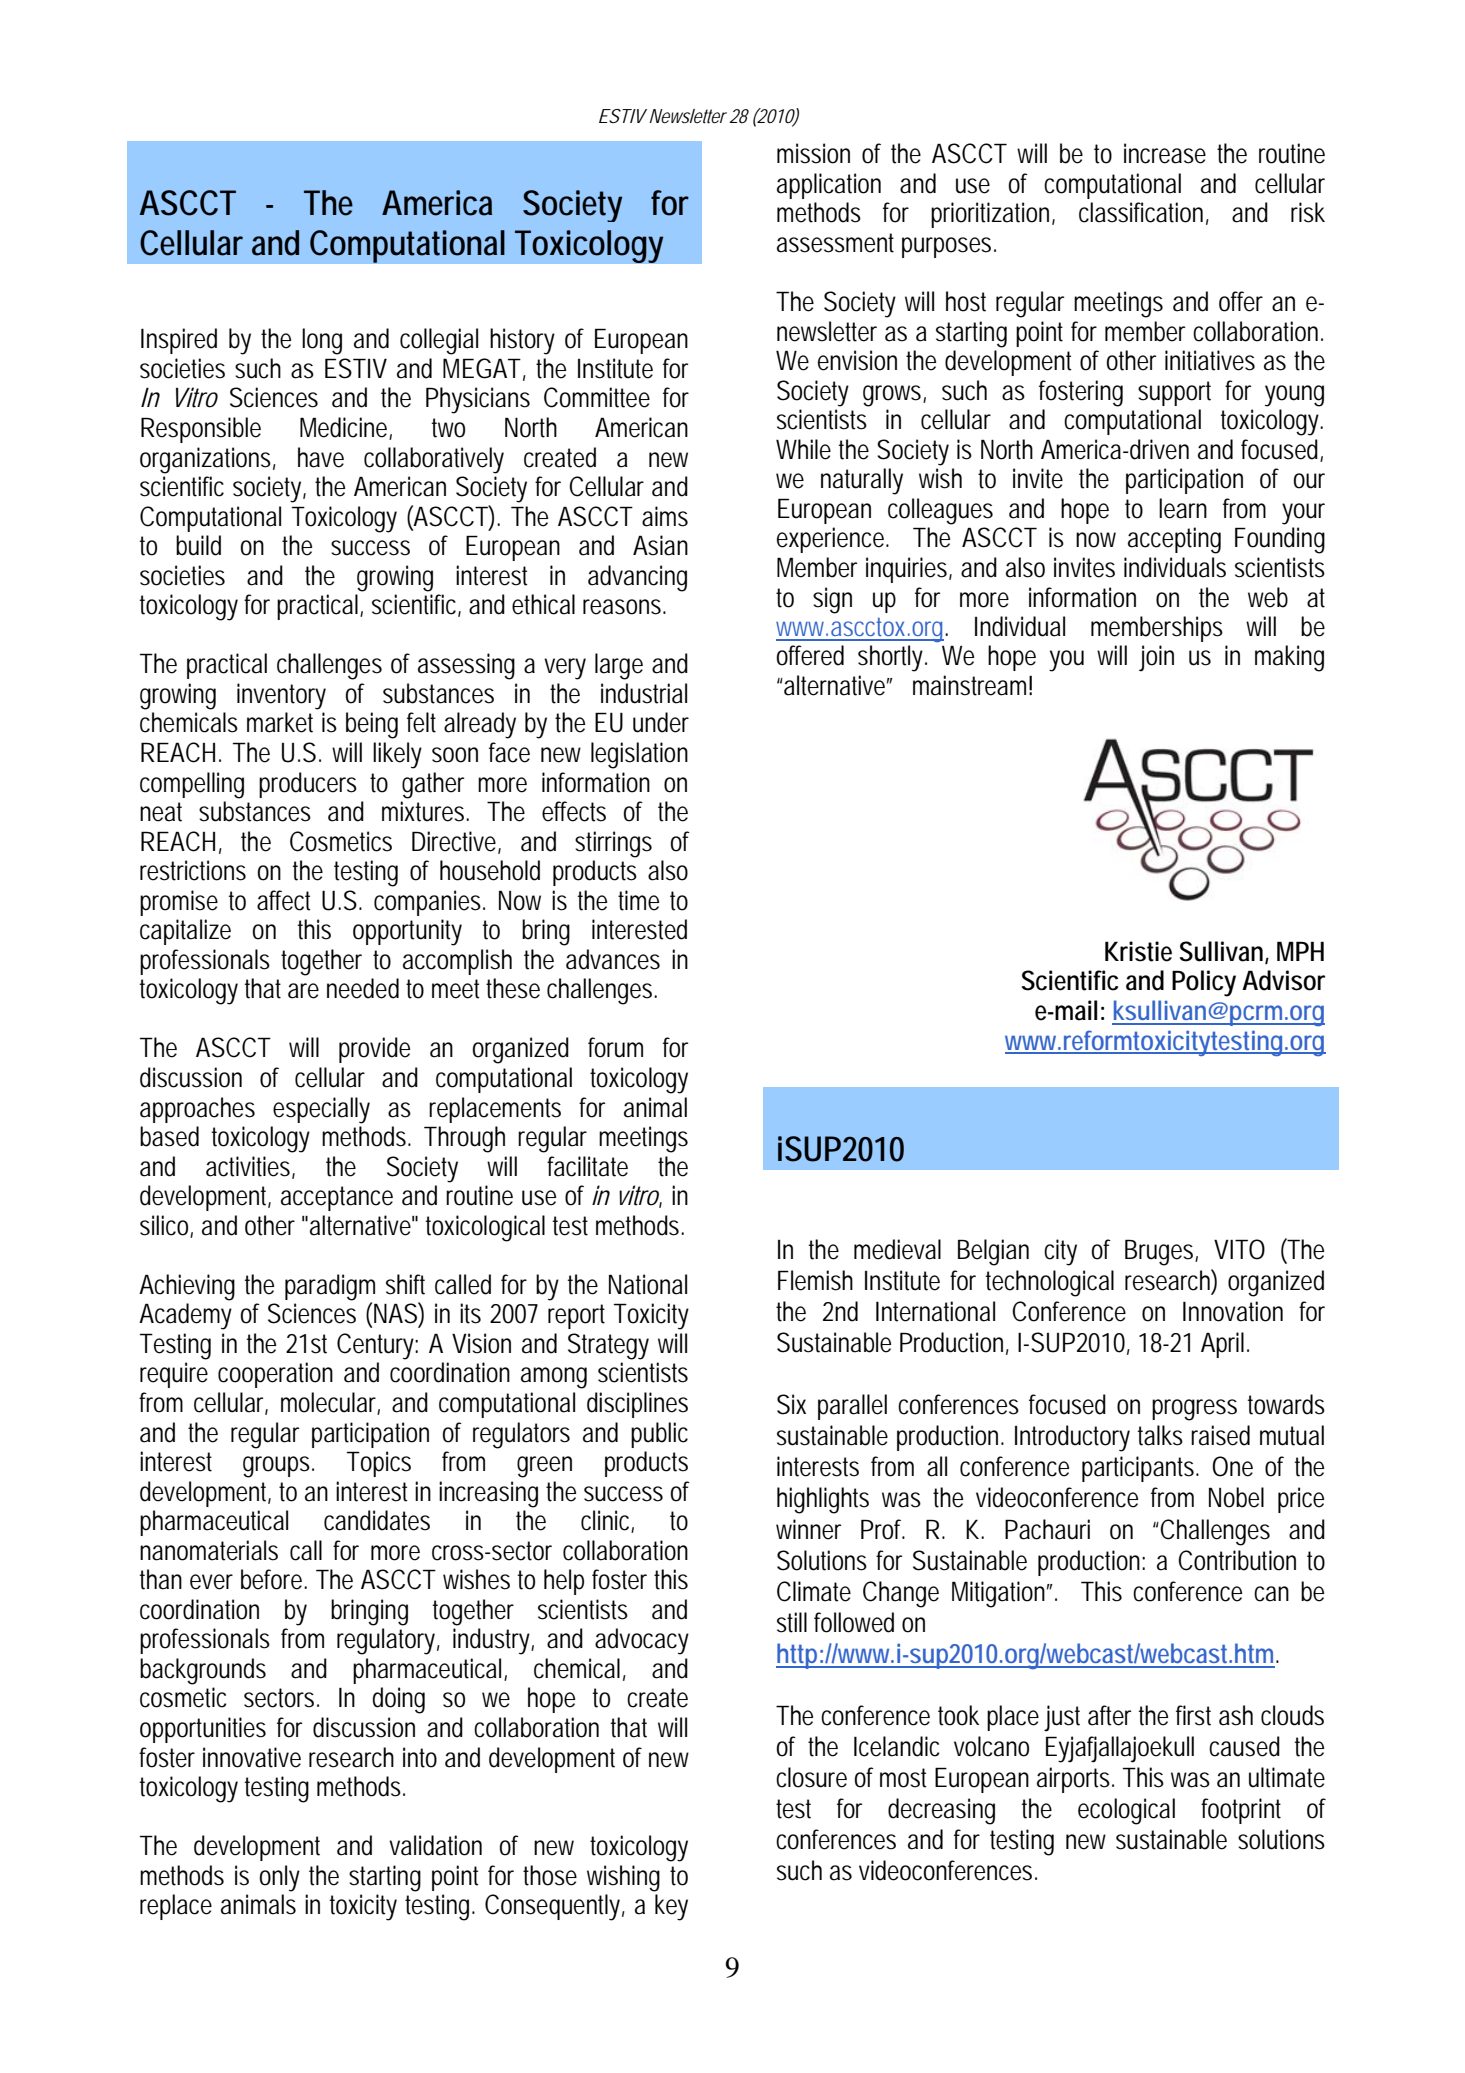 The width and height of the screenshot is (1465, 2073). Describe the element at coordinates (1233, 1311) in the screenshot. I see `Innovation` at that location.
